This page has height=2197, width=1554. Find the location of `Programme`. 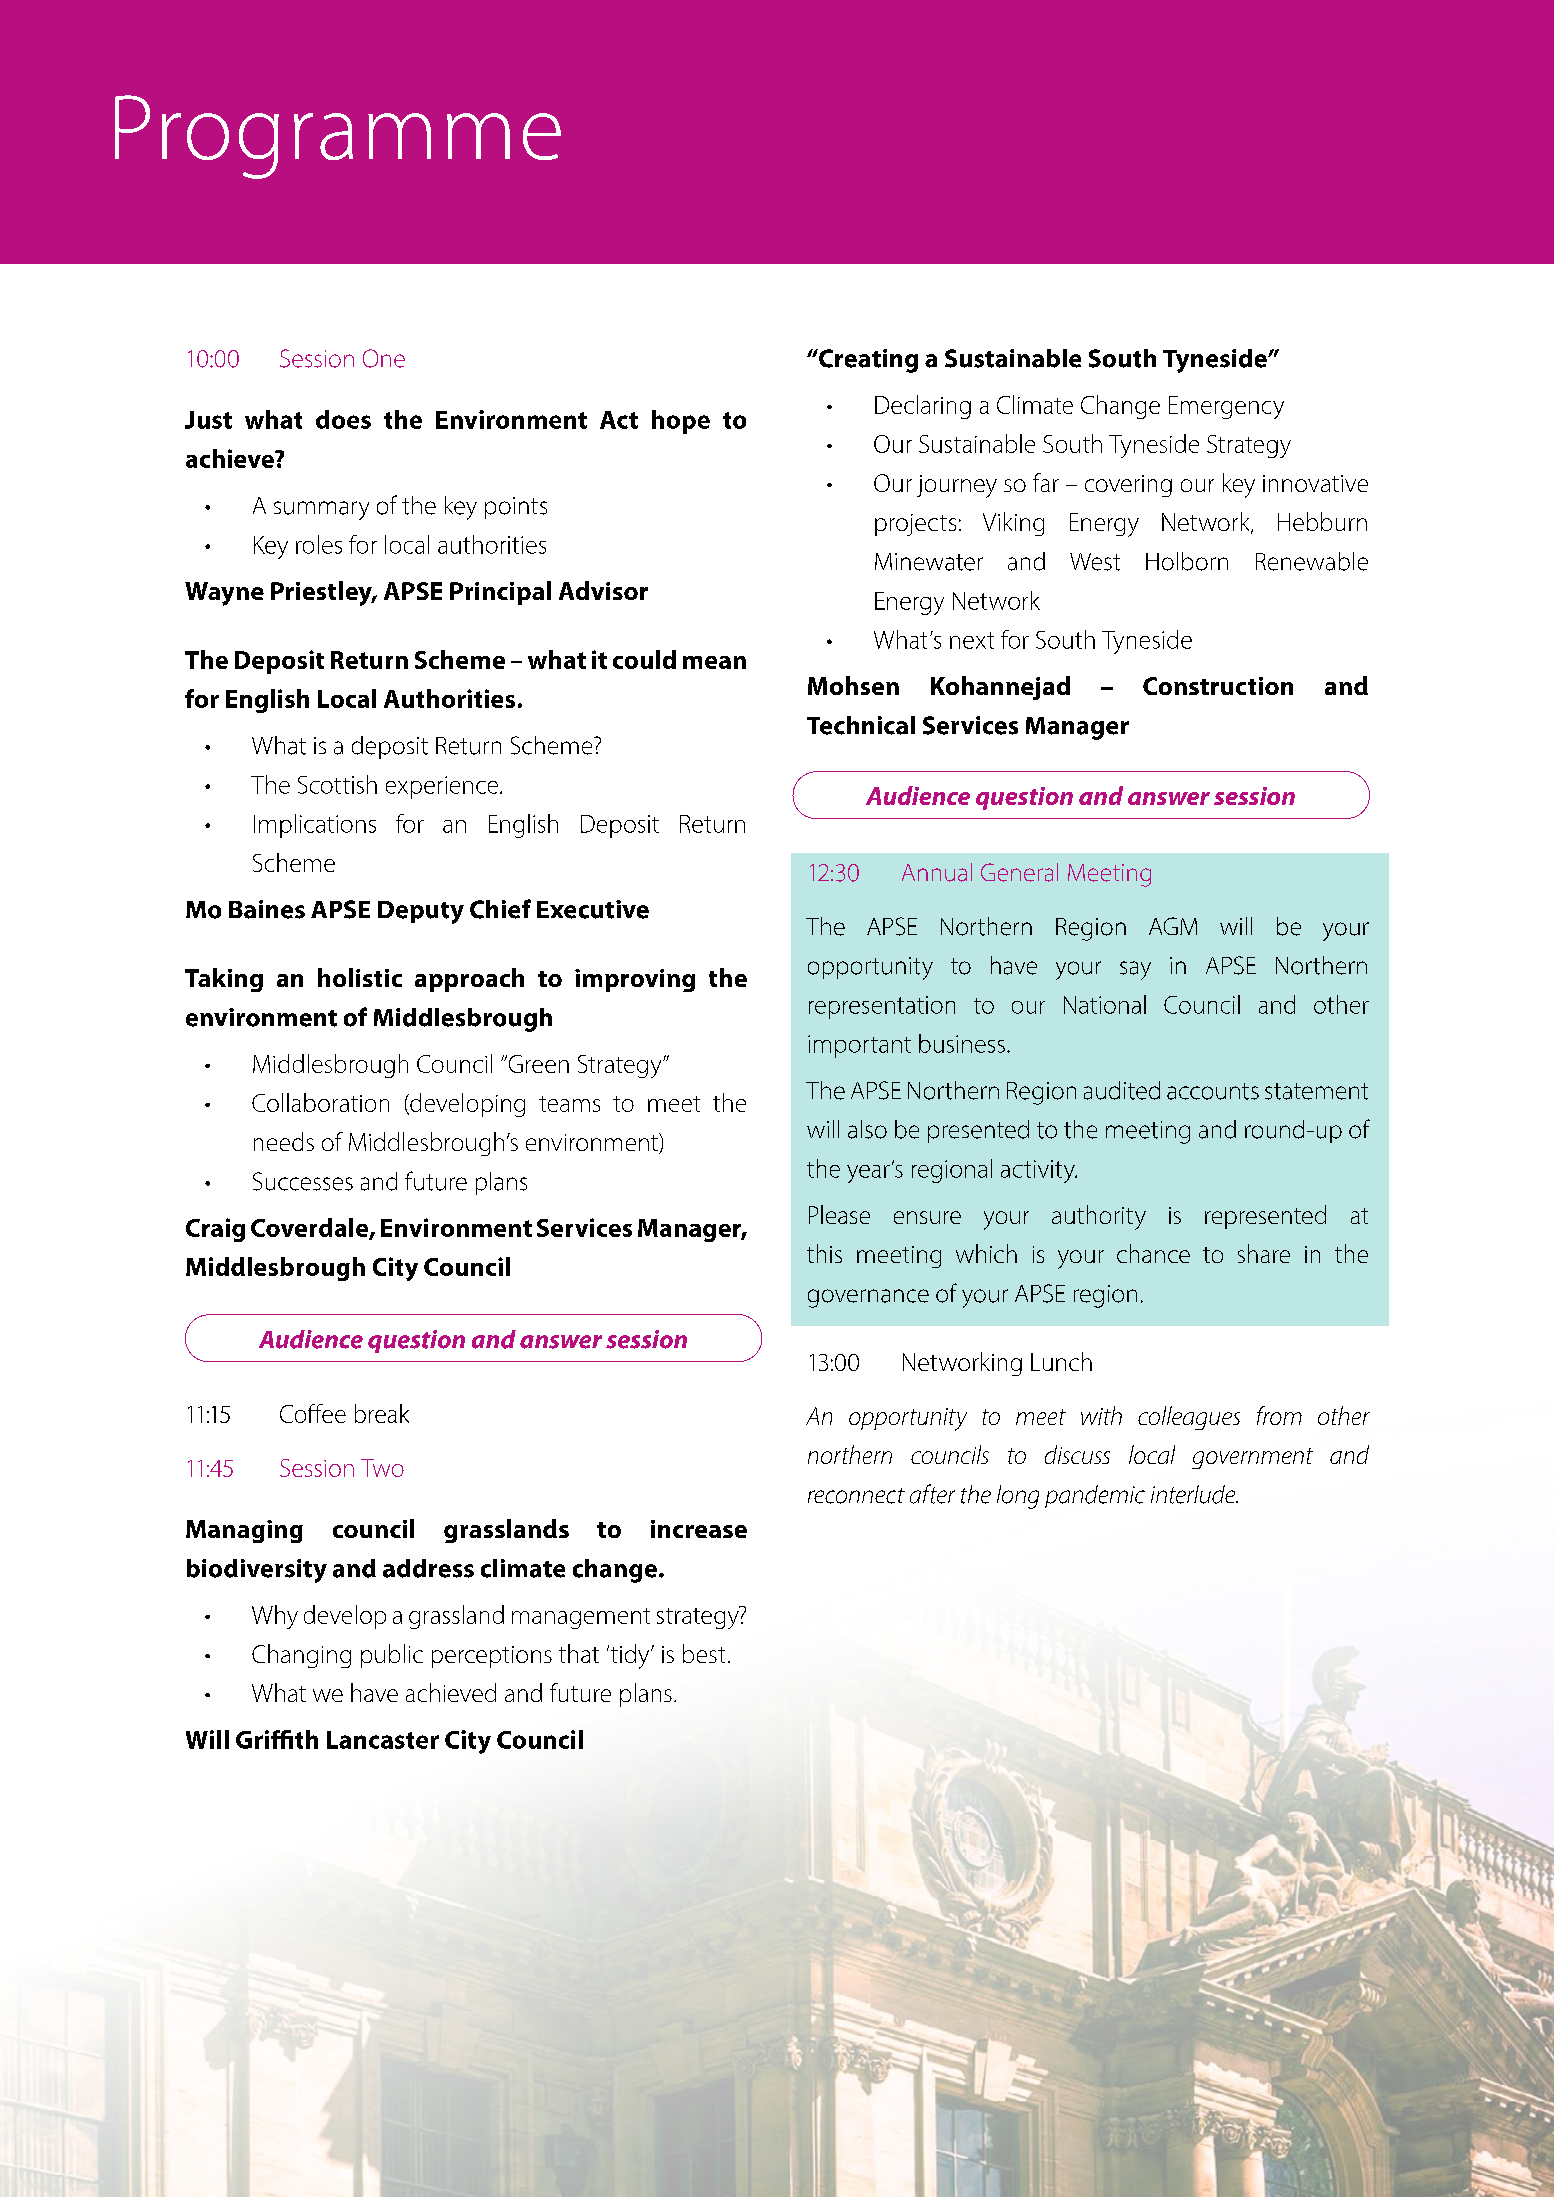

Programme is located at coordinates (338, 137).
